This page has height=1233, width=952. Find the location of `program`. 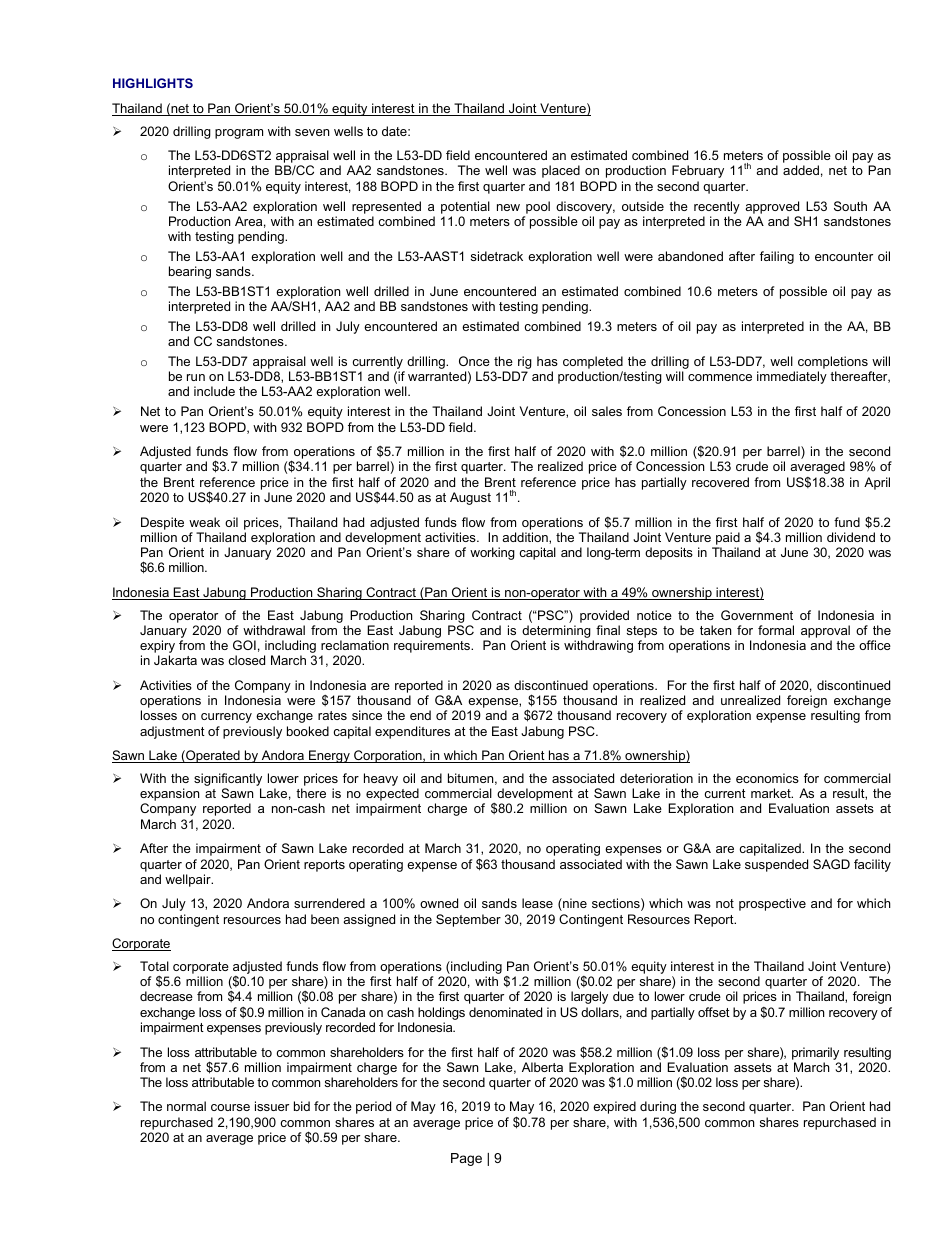

program is located at coordinates (239, 134).
